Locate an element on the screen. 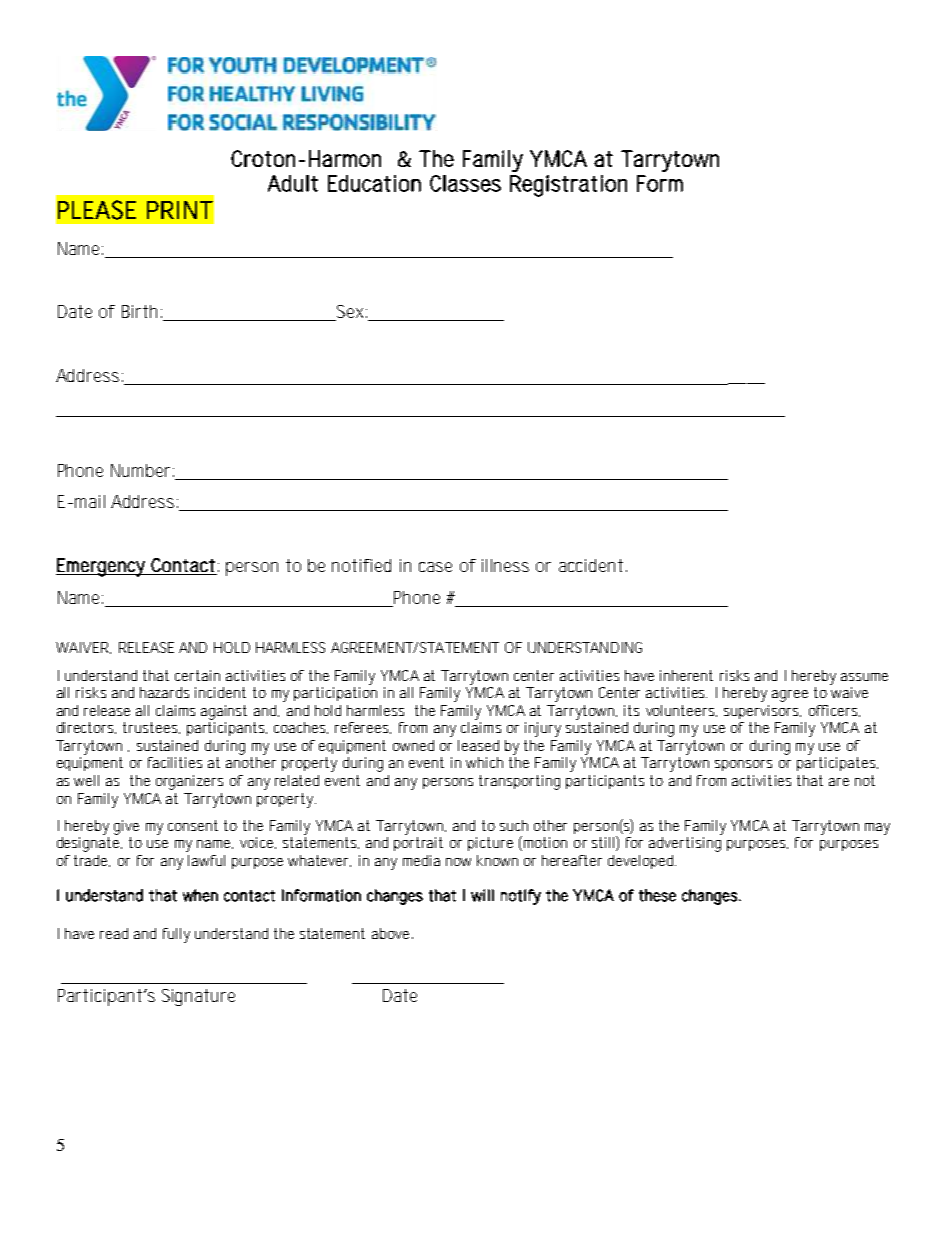  Emergency is located at coordinates (102, 567).
